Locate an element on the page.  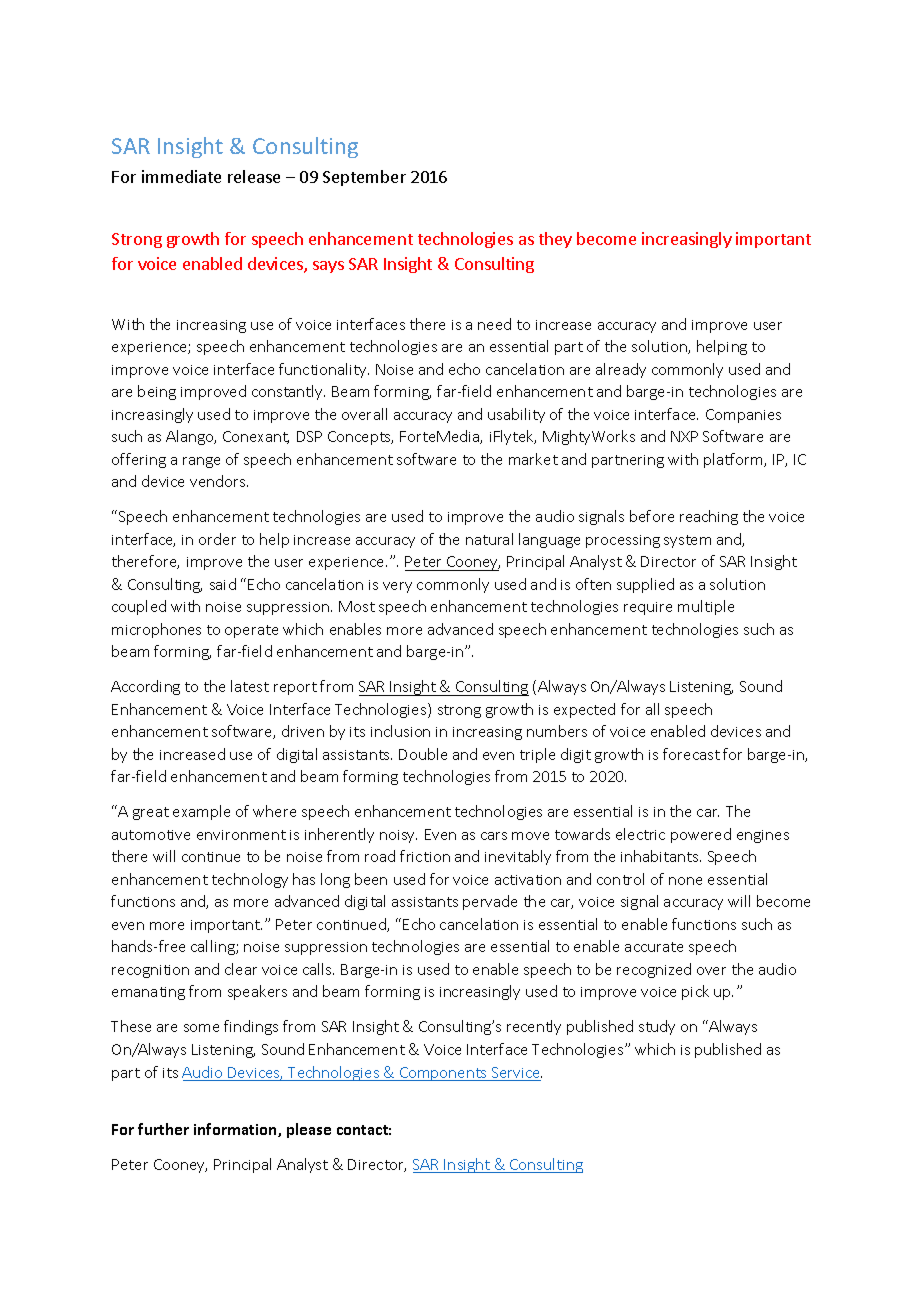
study is located at coordinates (657, 1027).
